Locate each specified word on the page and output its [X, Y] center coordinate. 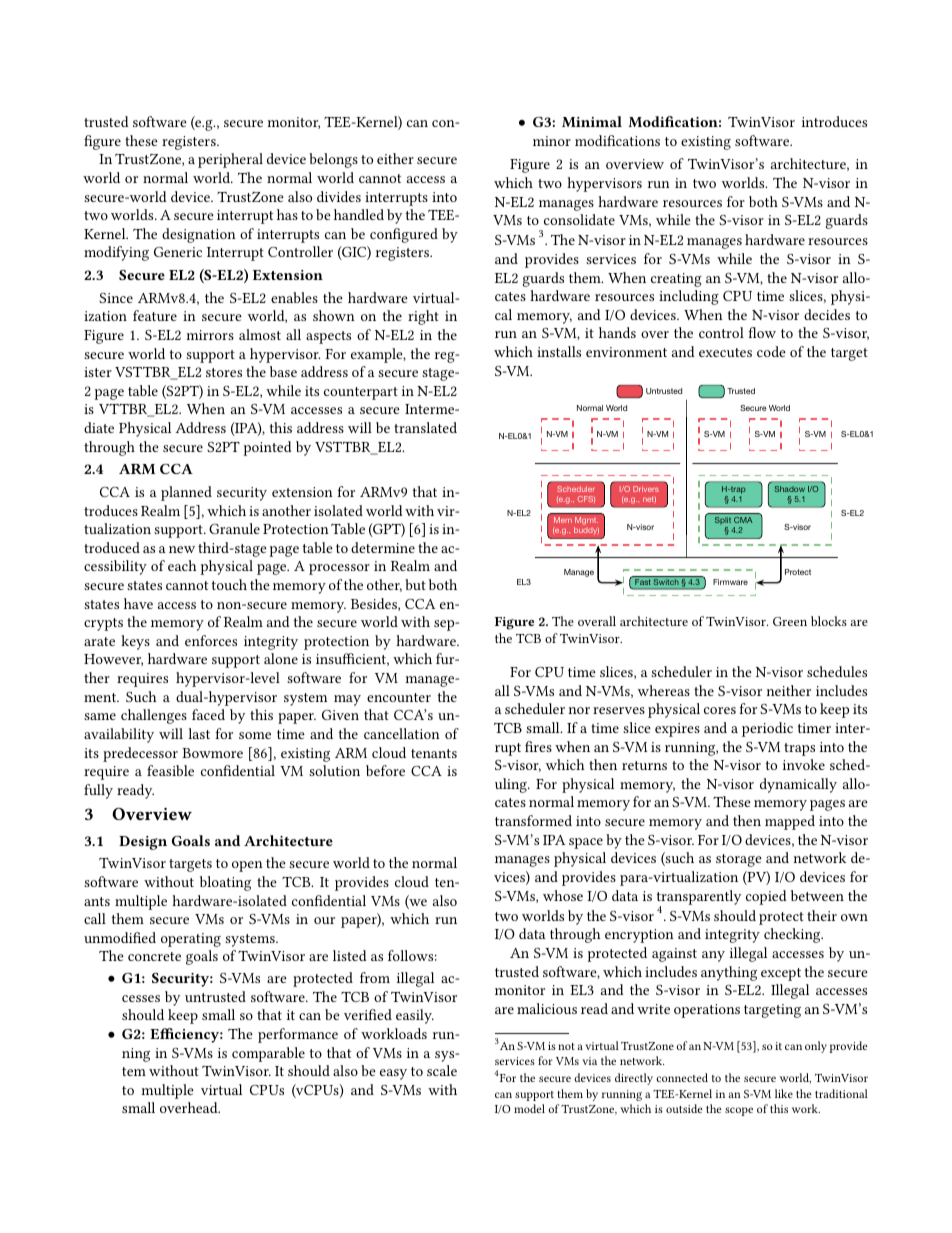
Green [790, 621]
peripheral [230, 160]
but [415, 584]
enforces [211, 640]
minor [552, 141]
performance [298, 1035]
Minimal [592, 121]
